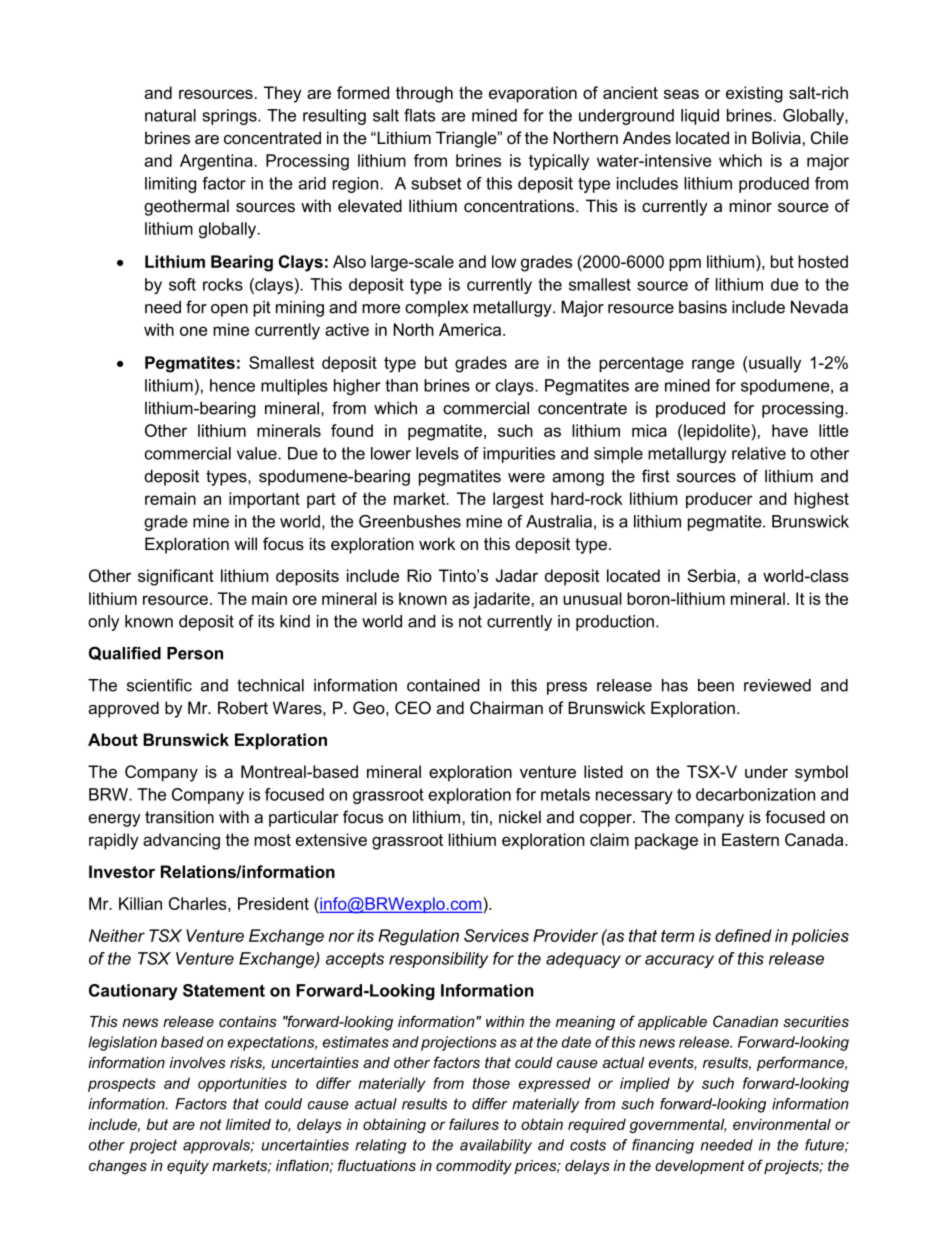  What do you see at coordinates (437, 453) in the screenshot?
I see `levels` at bounding box center [437, 453].
